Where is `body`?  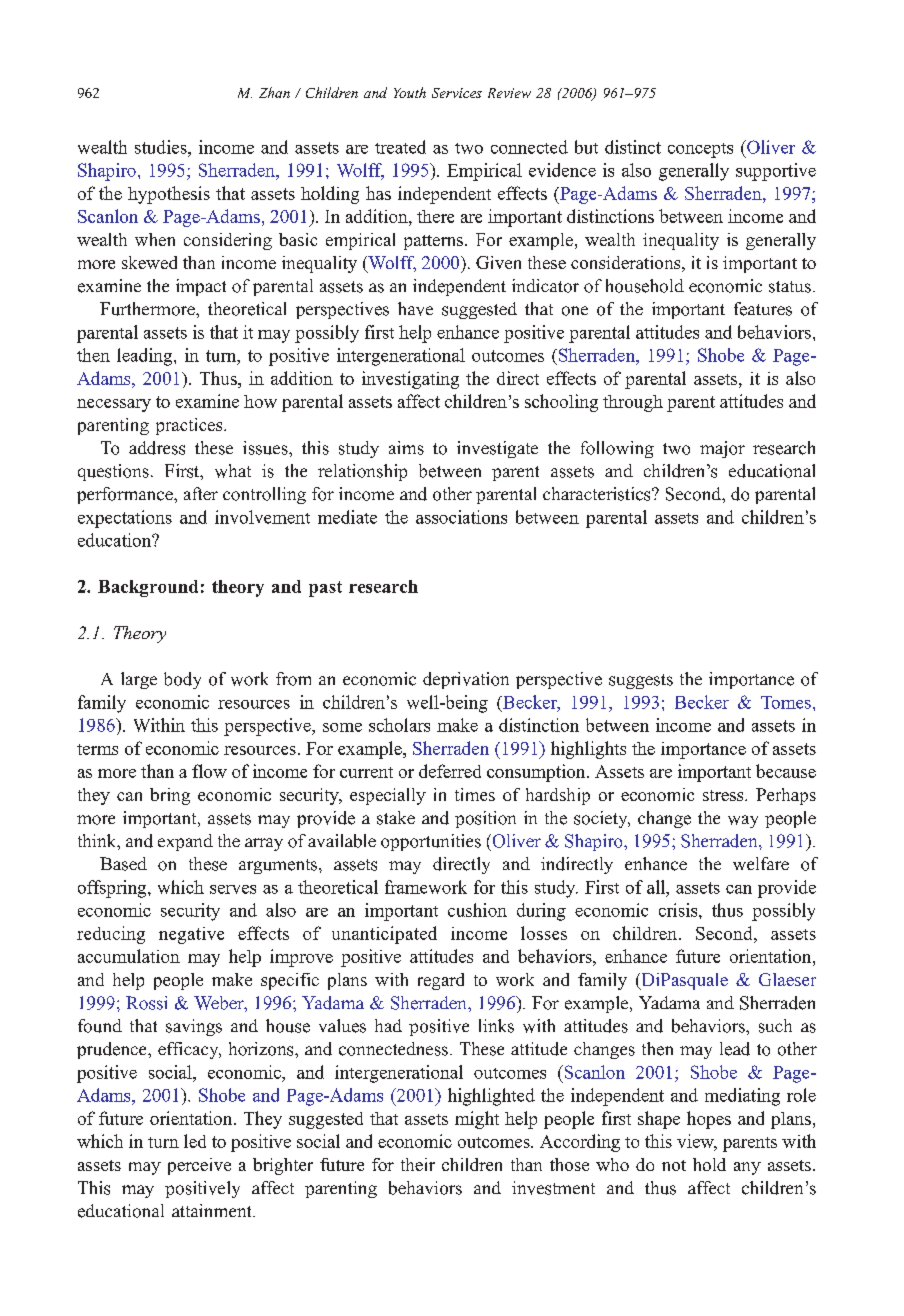 body is located at coordinates (182, 680).
